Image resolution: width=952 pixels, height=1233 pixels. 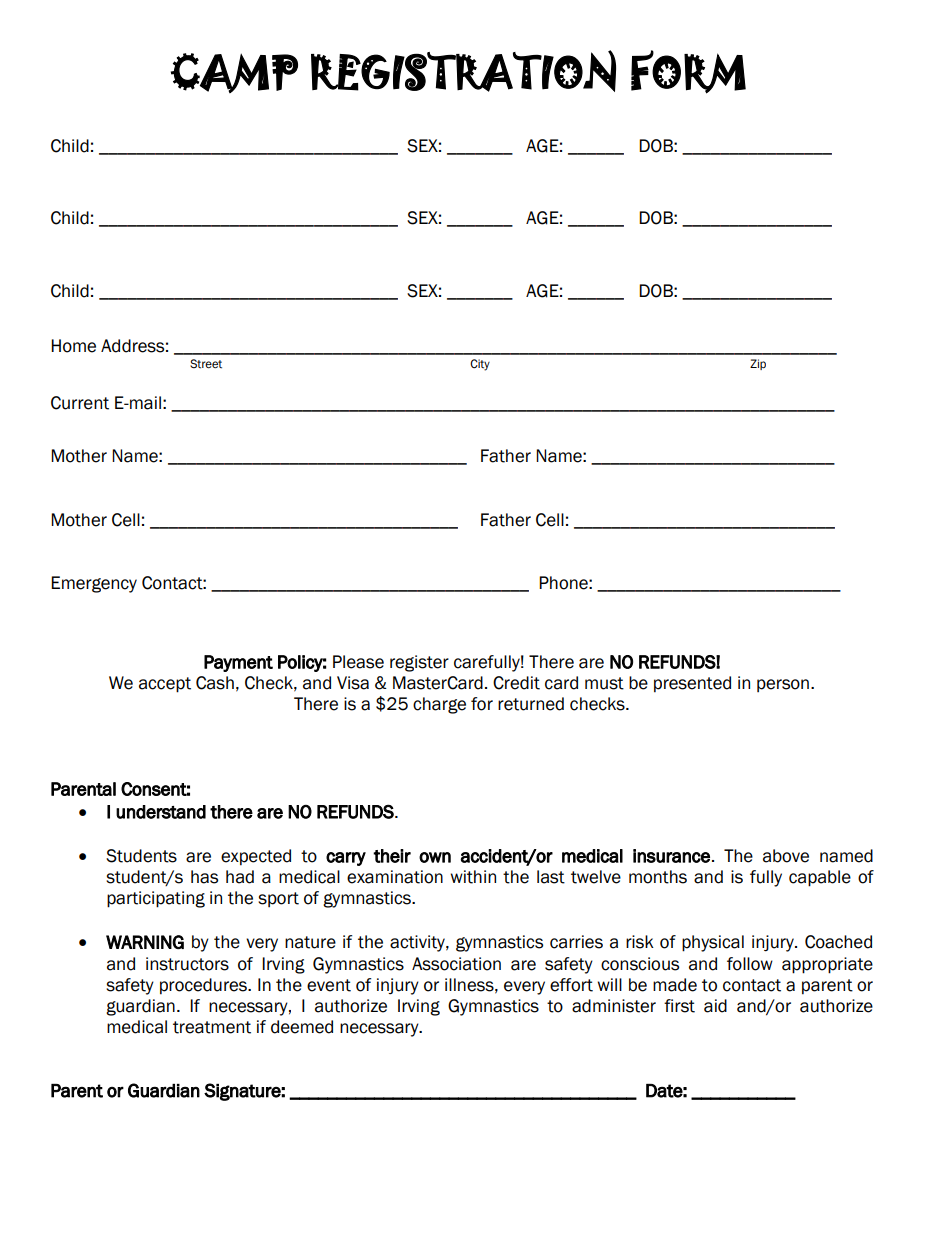 What do you see at coordinates (692, 684) in the screenshot?
I see `presented` at bounding box center [692, 684].
